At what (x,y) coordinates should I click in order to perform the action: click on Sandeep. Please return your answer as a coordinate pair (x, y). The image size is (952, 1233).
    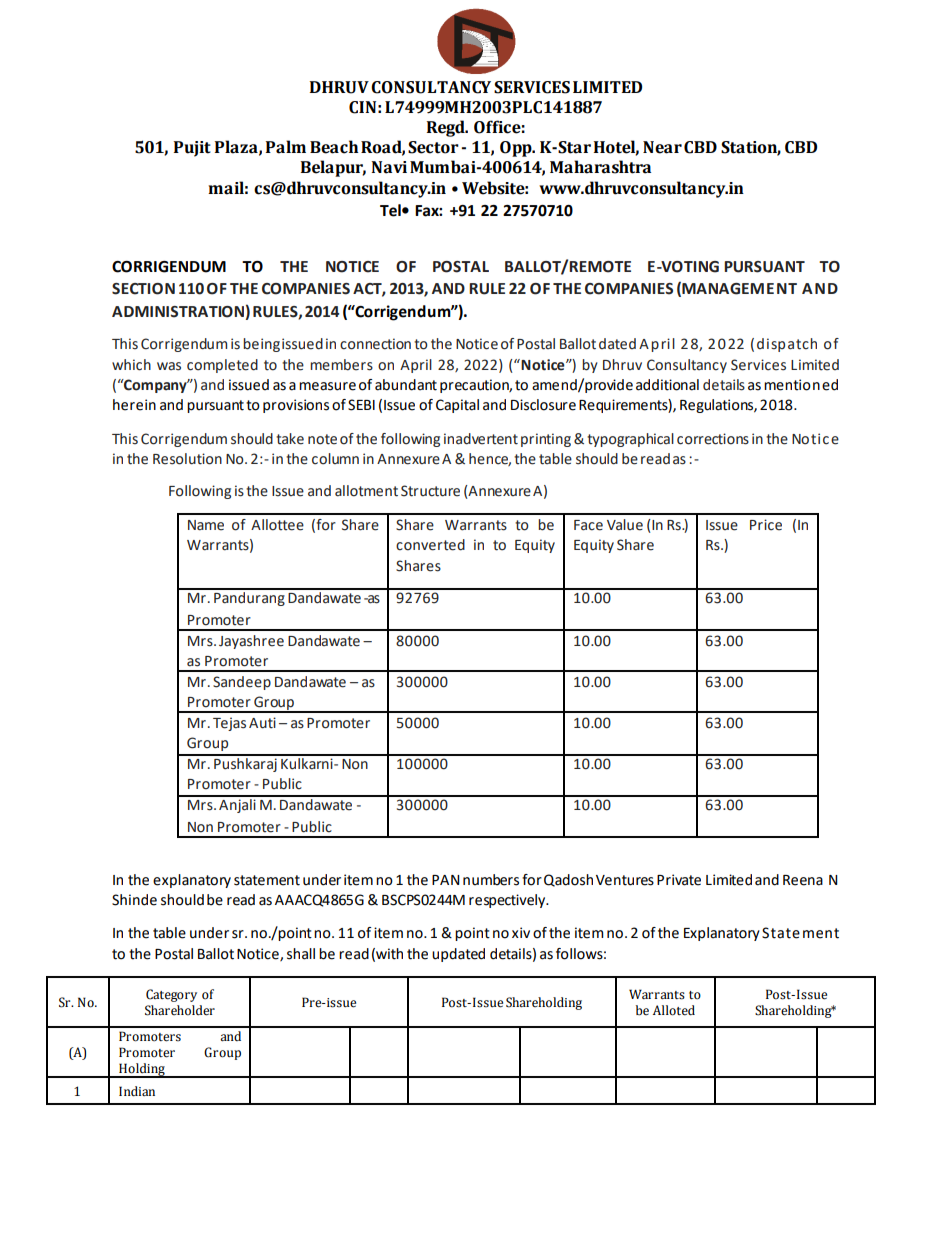
    Looking at the image, I should click on (242, 683).
